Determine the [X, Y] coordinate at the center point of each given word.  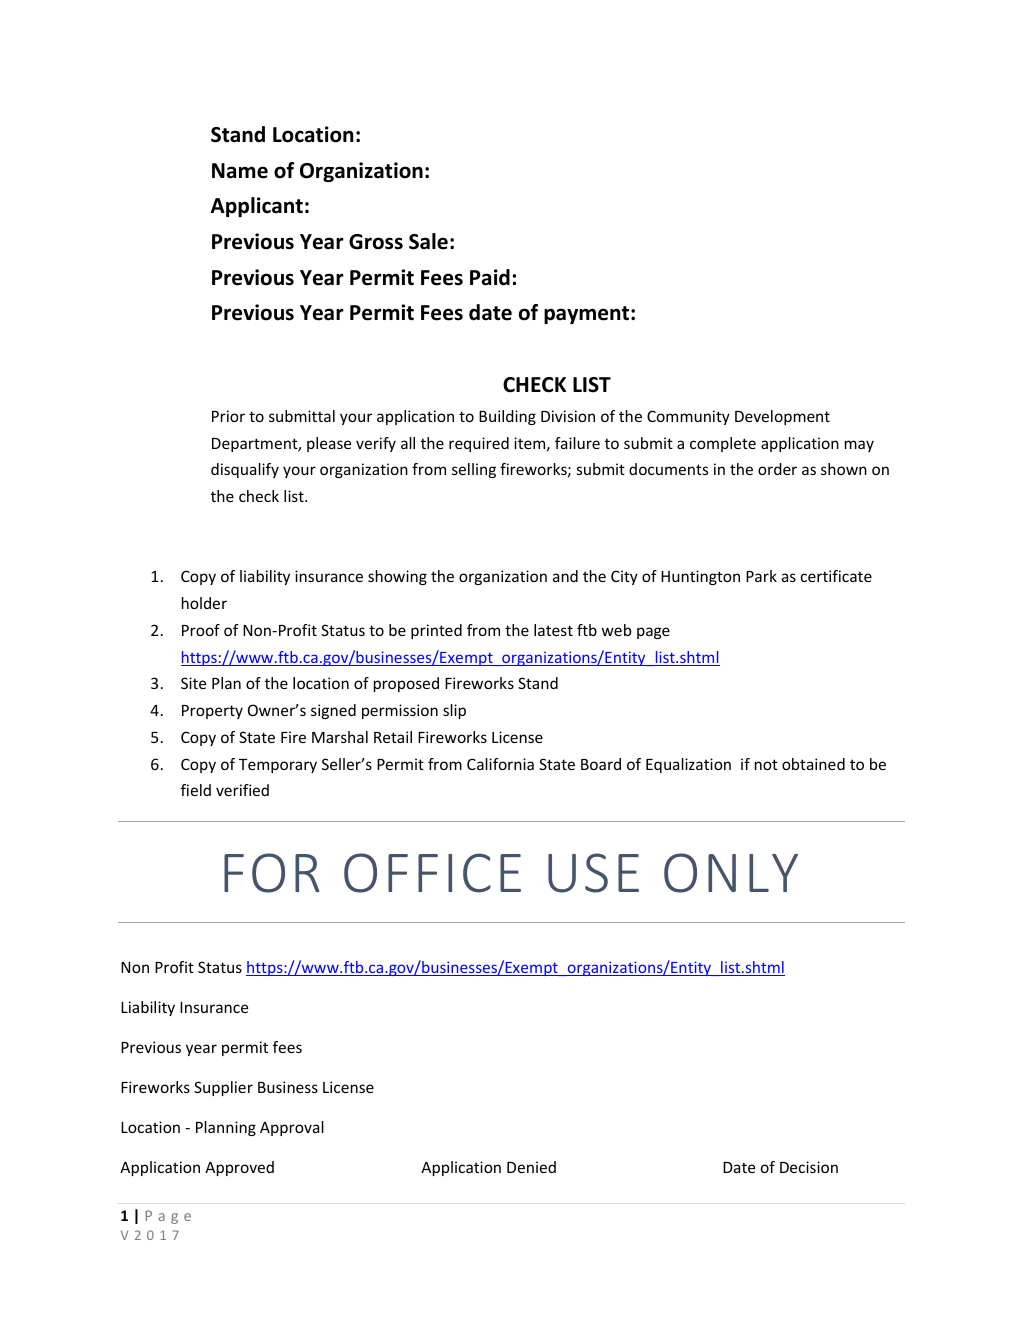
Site [193, 683]
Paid [490, 277]
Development [782, 417]
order [777, 469]
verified [242, 790]
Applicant [257, 207]
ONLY [731, 873]
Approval [292, 1128]
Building [507, 417]
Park [761, 576]
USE [593, 873]
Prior [228, 416]
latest [553, 630]
